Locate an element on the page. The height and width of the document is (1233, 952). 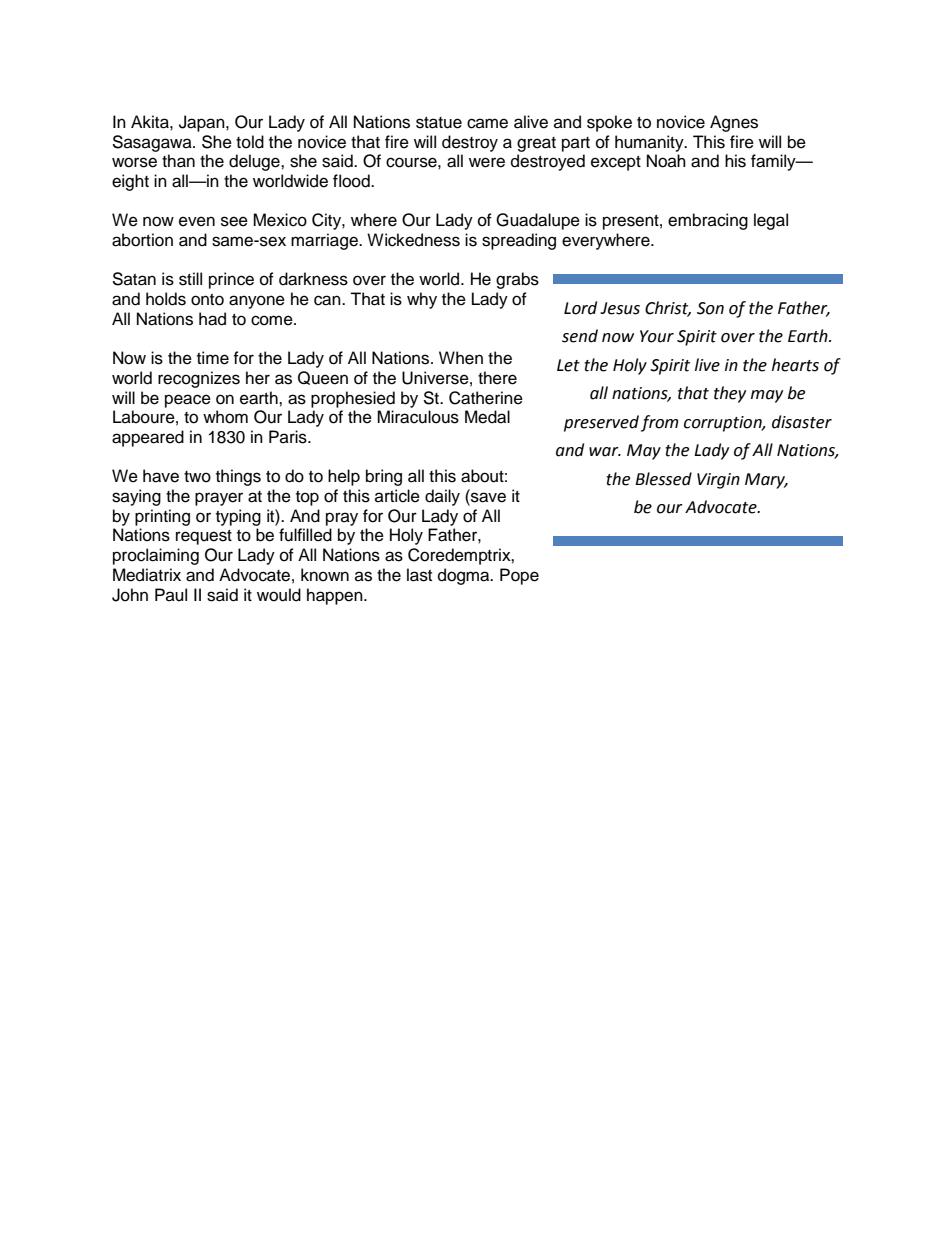
whom is located at coordinates (225, 417).
